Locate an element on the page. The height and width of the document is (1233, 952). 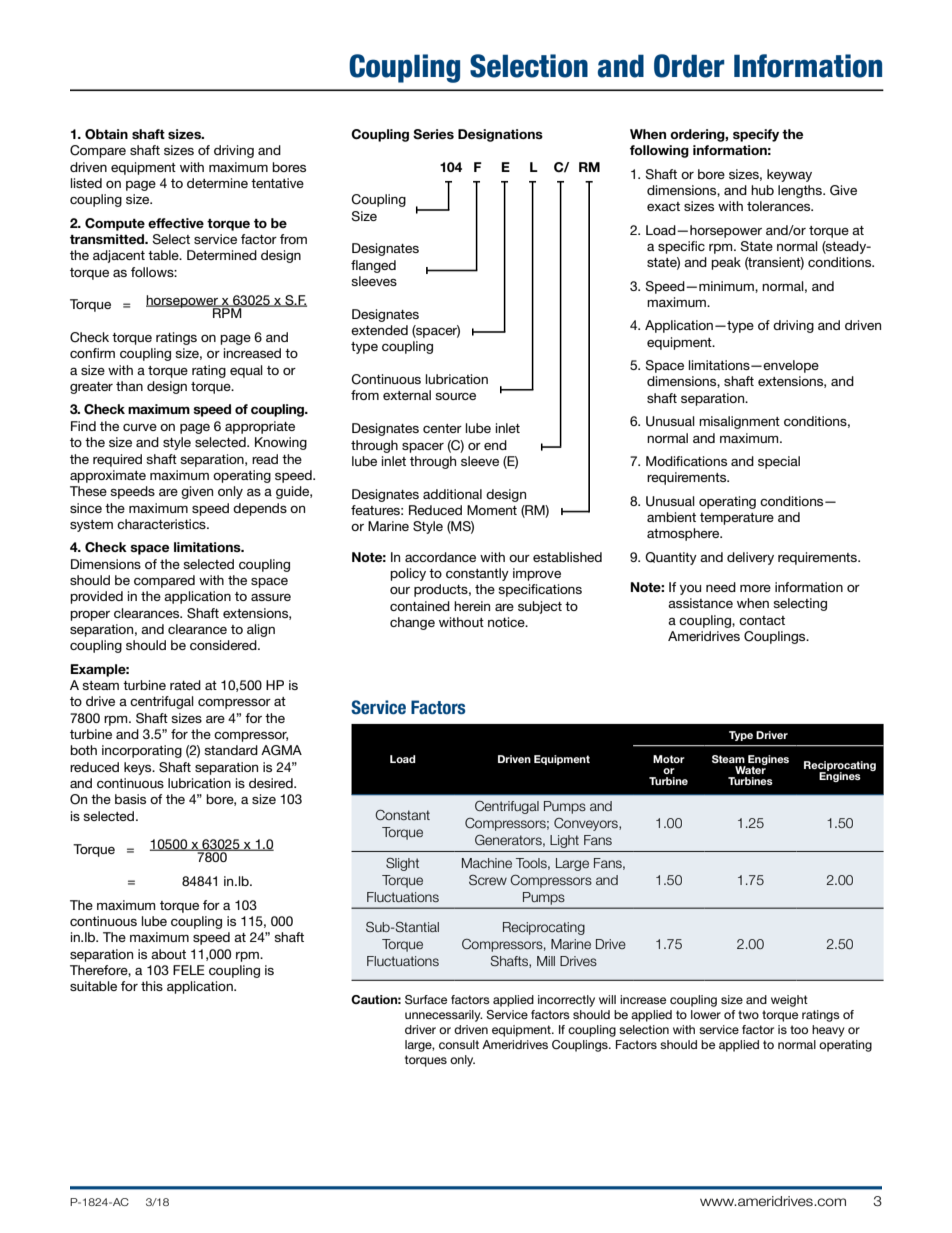
more is located at coordinates (755, 588).
